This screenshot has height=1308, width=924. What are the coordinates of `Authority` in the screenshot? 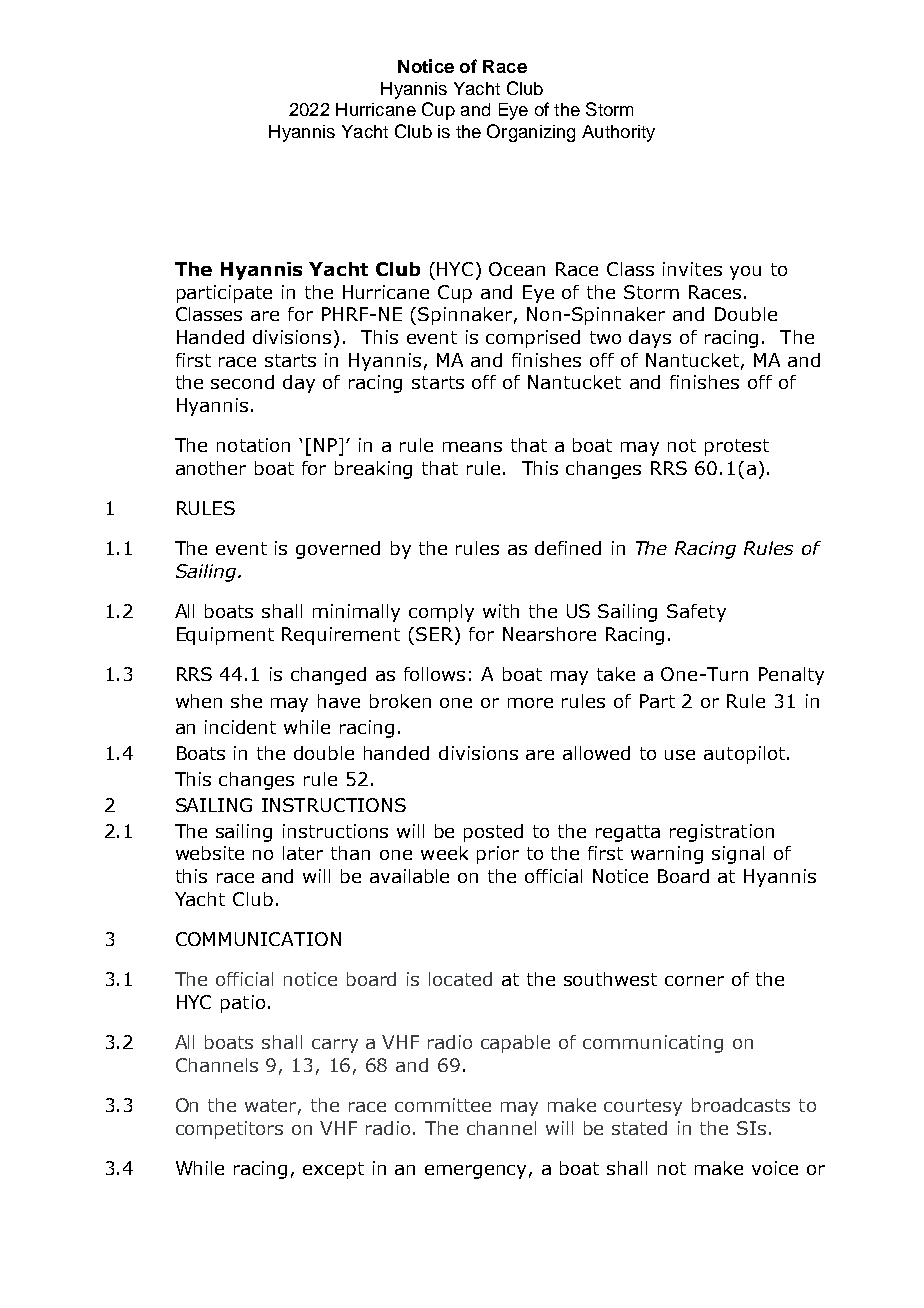 It's located at (618, 133).
